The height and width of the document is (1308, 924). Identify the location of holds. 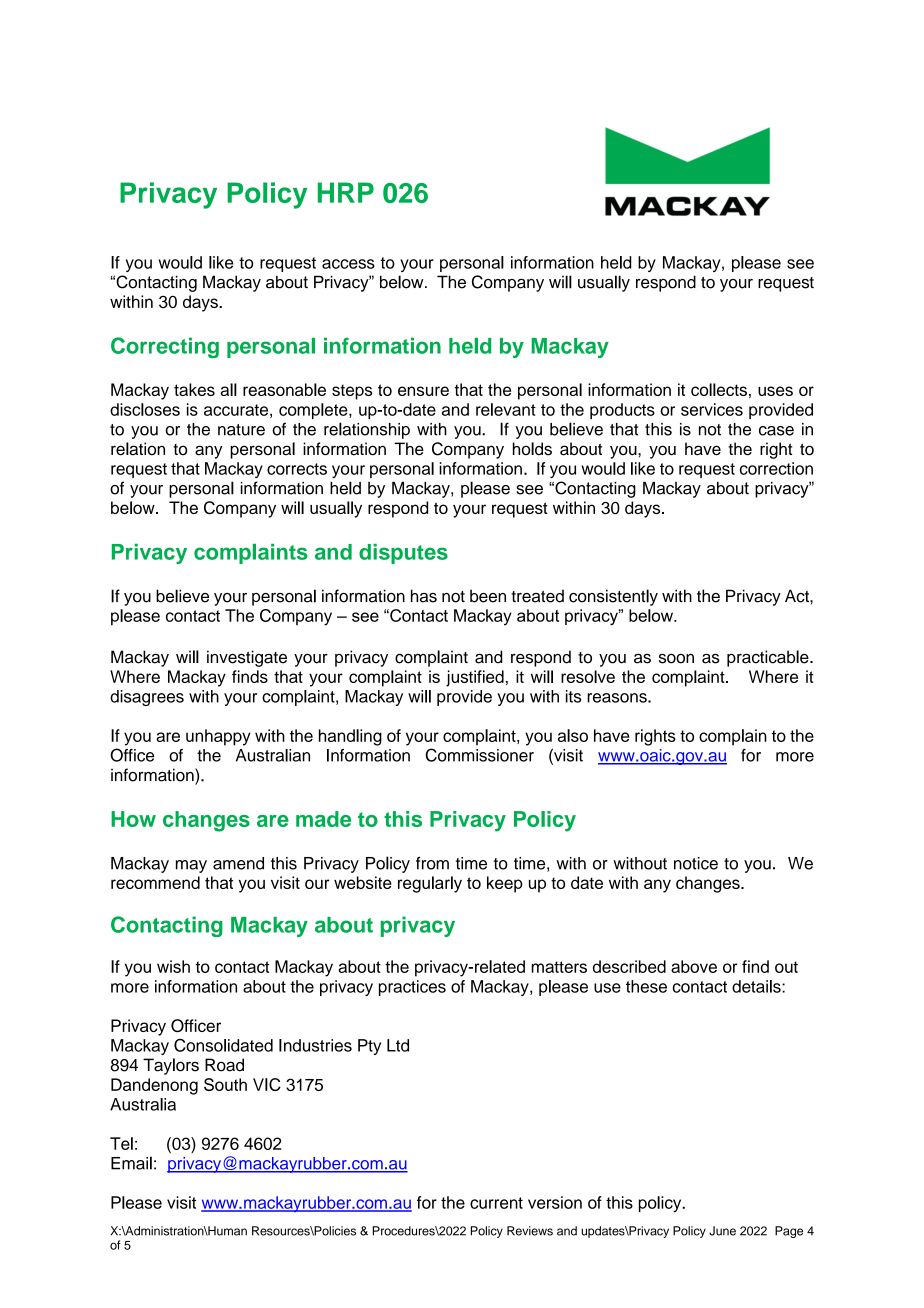
(532, 449).
